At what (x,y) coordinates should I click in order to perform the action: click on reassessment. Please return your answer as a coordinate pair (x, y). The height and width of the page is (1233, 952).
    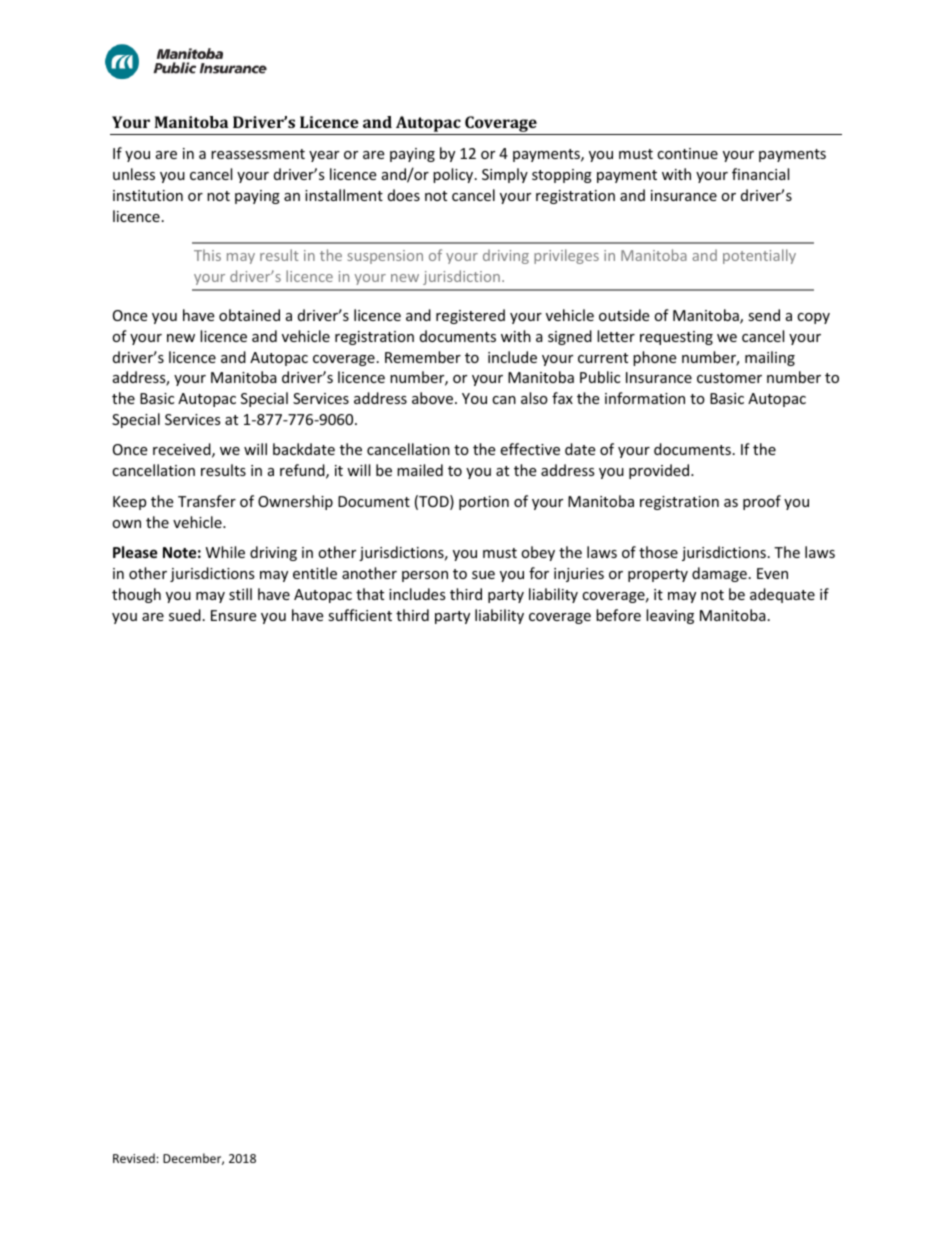
    Looking at the image, I should click on (258, 154).
